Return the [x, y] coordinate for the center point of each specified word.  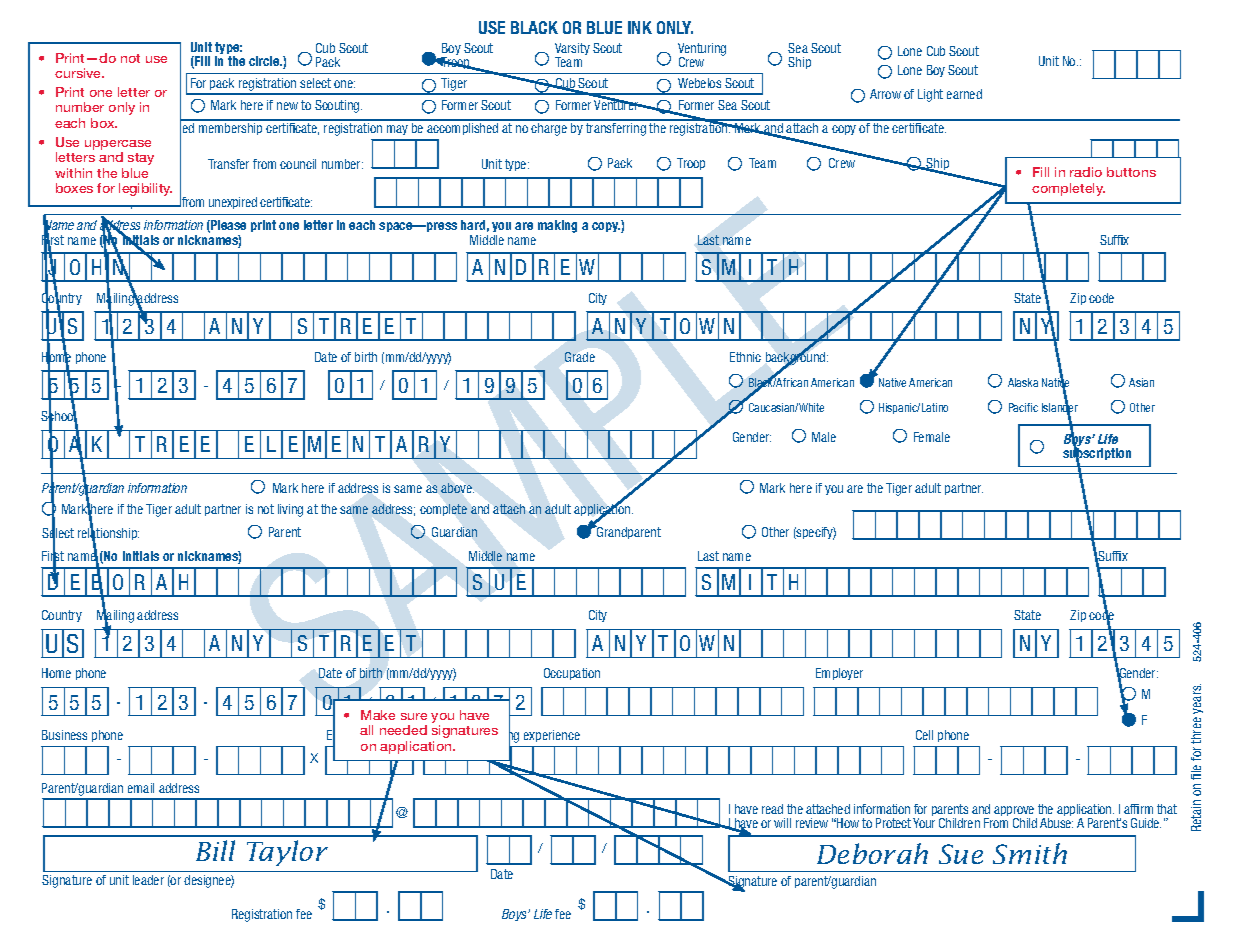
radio [1086, 172]
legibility [145, 189]
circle [265, 61]
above [457, 488]
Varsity [572, 50]
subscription [1097, 454]
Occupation [572, 674]
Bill [215, 850]
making [557, 226]
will [782, 823]
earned [964, 94]
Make [378, 715]
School [59, 416]
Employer [839, 674]
